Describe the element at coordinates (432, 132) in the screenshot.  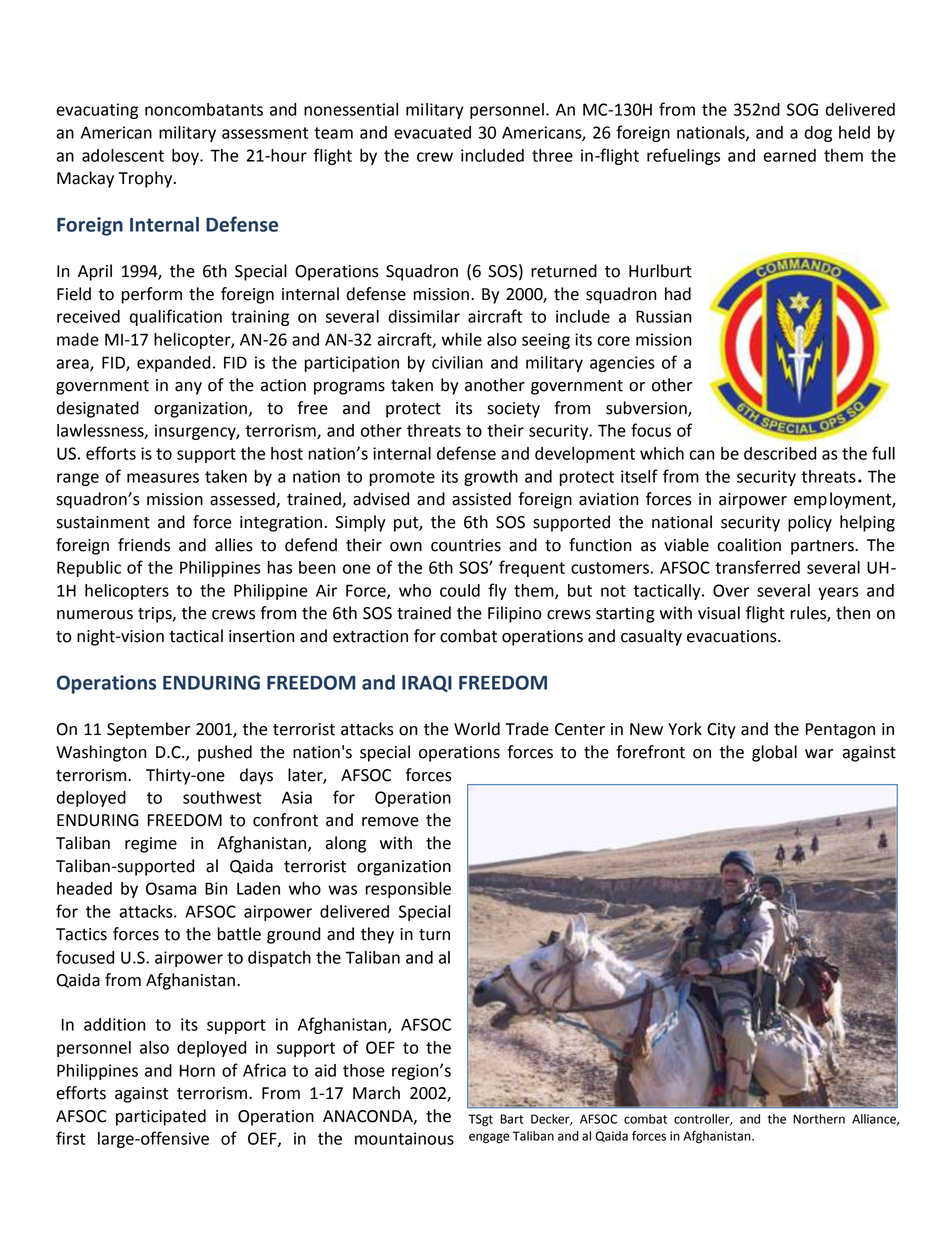
I see `evacuated` at that location.
